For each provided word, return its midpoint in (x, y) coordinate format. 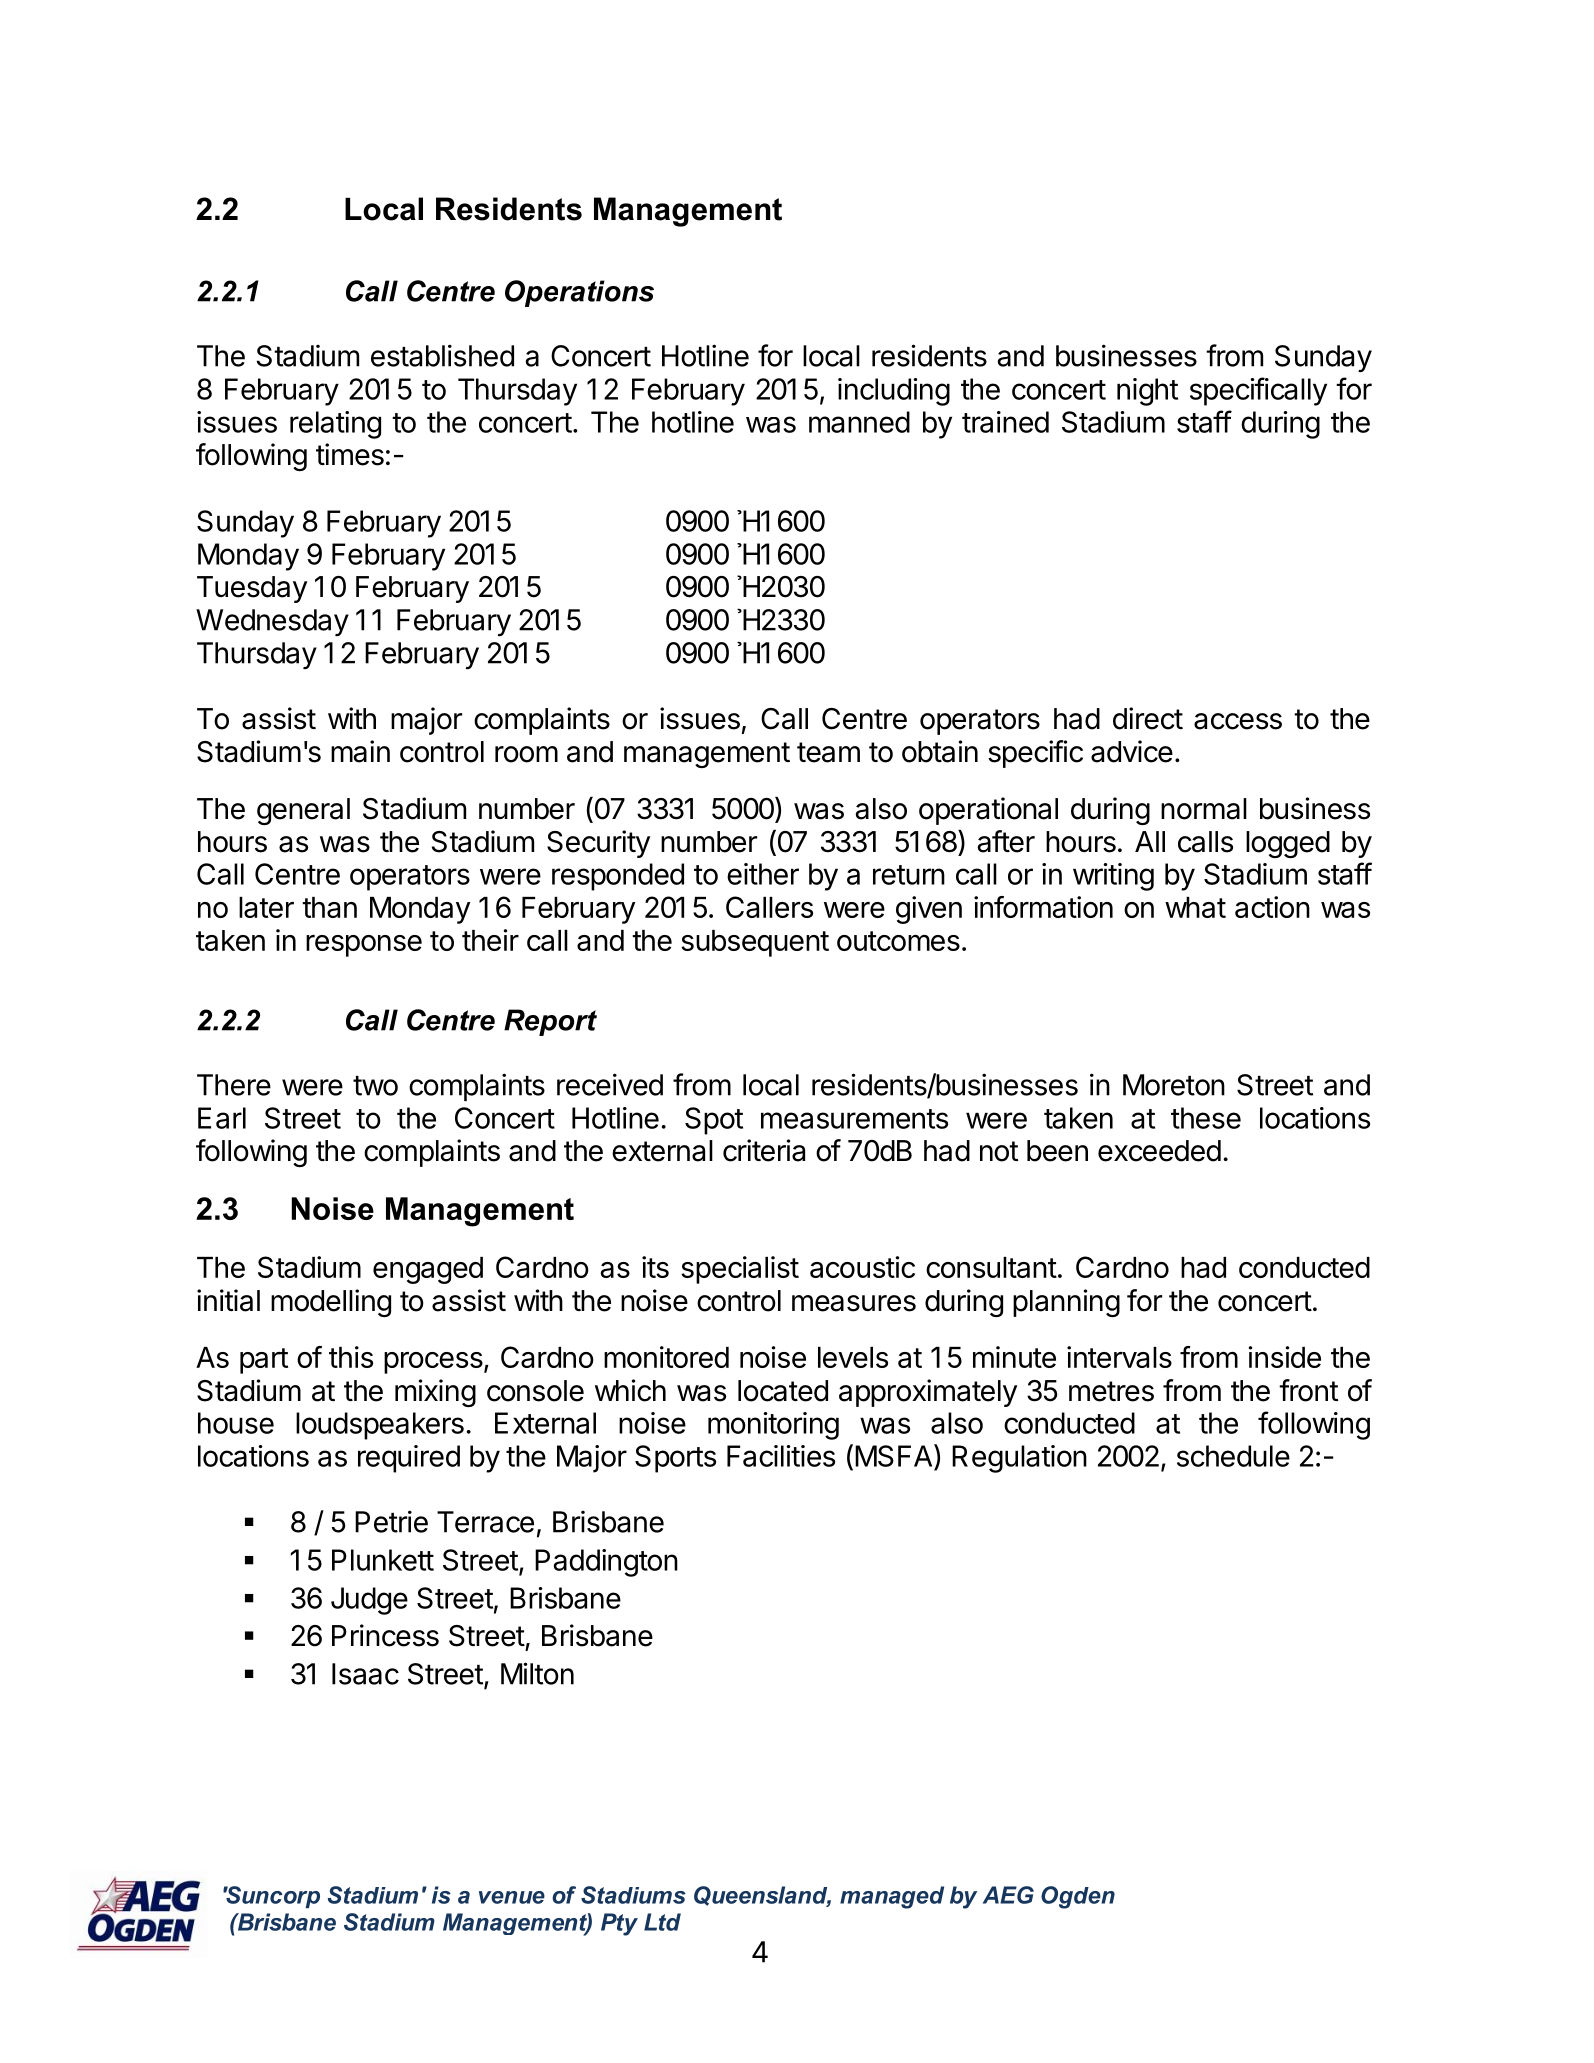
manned (859, 422)
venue (512, 1897)
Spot (714, 1121)
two (375, 1086)
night (1147, 392)
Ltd (662, 1922)
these (1206, 1118)
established (442, 355)
